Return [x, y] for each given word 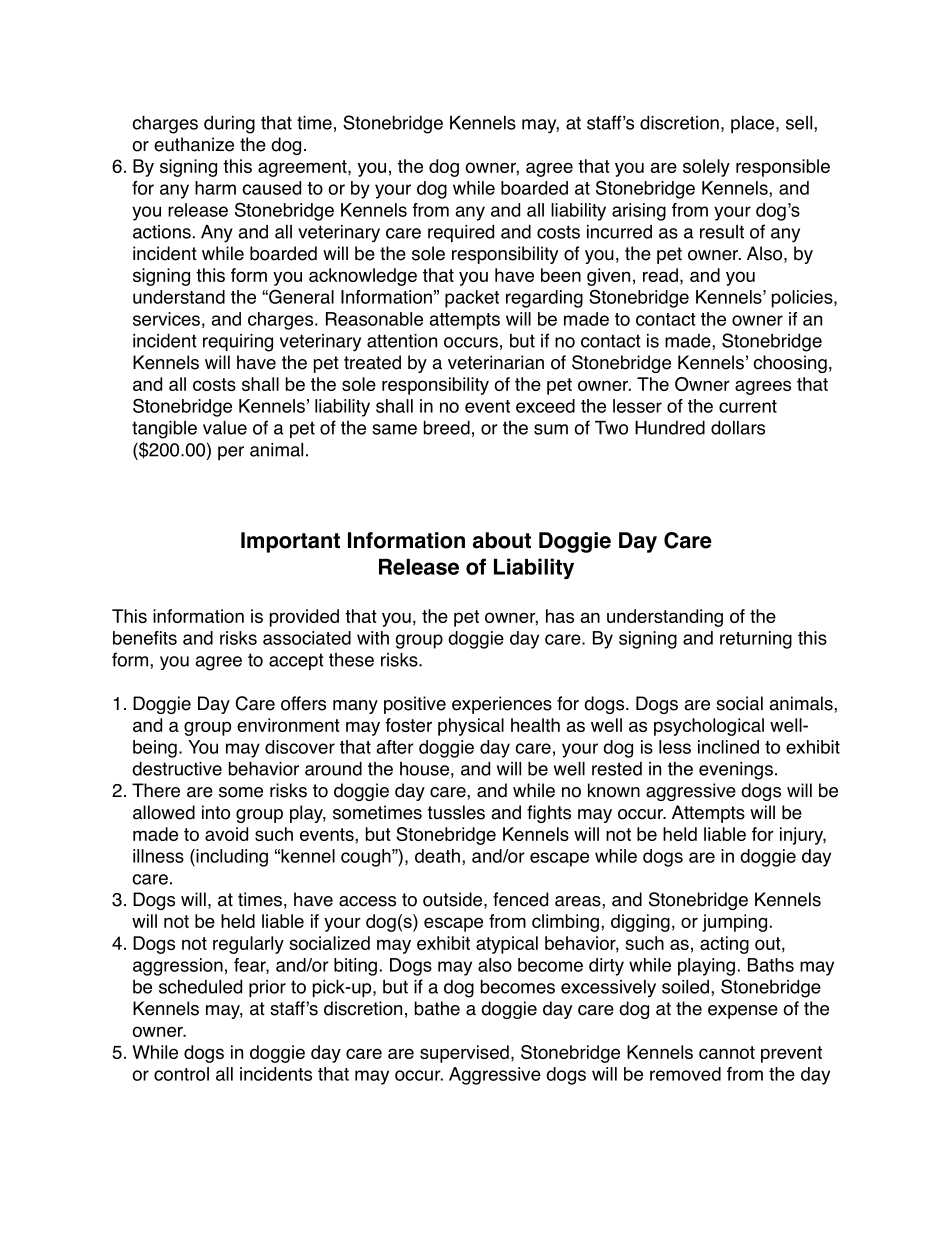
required [461, 233]
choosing [790, 364]
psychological [709, 727]
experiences [502, 705]
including [231, 858]
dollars [738, 427]
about [502, 540]
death [437, 856]
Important [290, 542]
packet [472, 299]
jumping [734, 923]
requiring [238, 343]
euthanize [194, 144]
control [181, 1074]
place [754, 124]
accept [296, 661]
